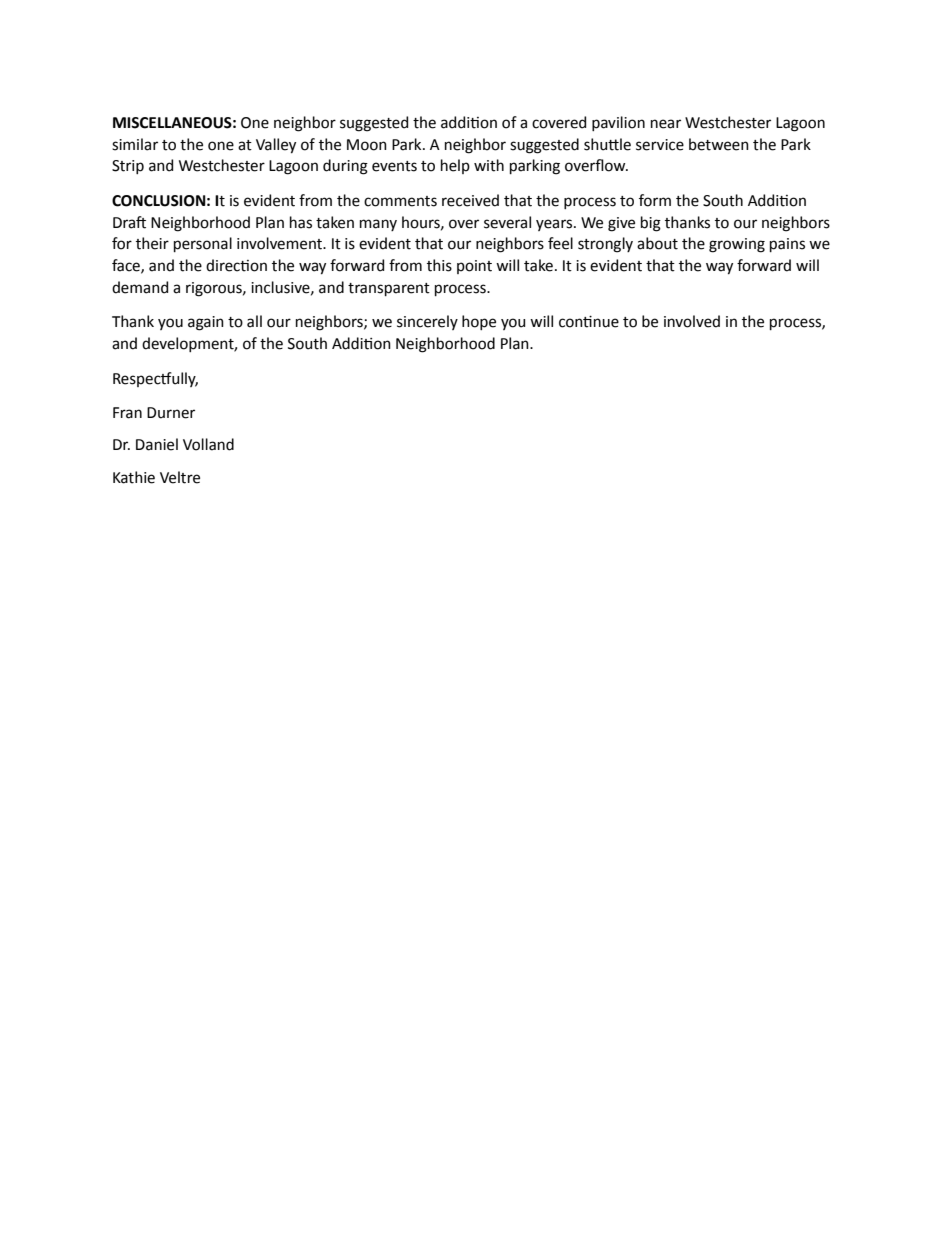 This image has height=1233, width=952. I want to click on several, so click(507, 222).
